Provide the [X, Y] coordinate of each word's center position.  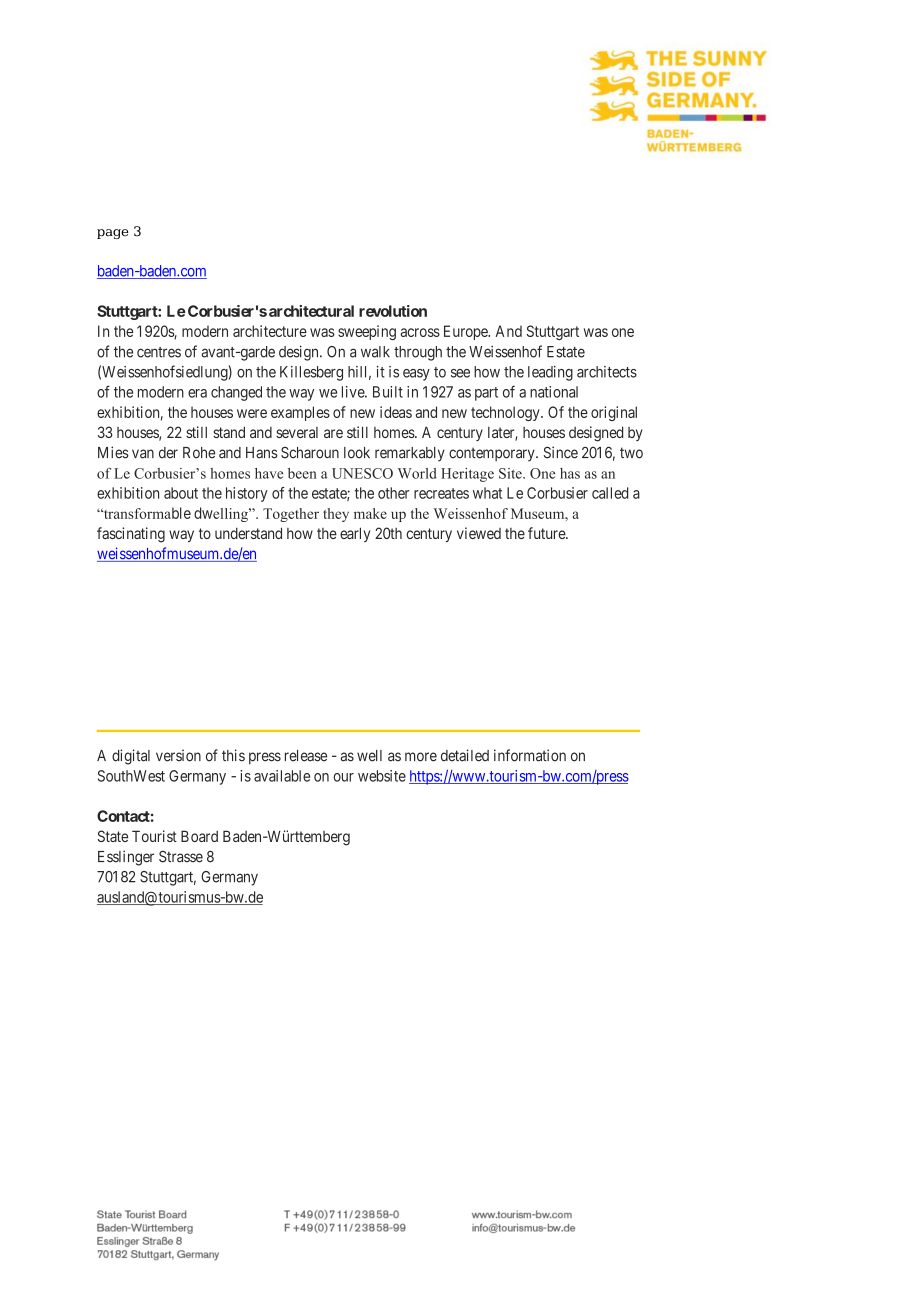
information [530, 755]
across [420, 332]
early [355, 534]
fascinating [131, 535]
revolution [393, 311]
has [570, 473]
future [547, 533]
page [112, 234]
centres [159, 352]
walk [375, 352]
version [178, 755]
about [181, 493]
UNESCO [362, 473]
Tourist [154, 836]
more [421, 757]
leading [550, 373]
